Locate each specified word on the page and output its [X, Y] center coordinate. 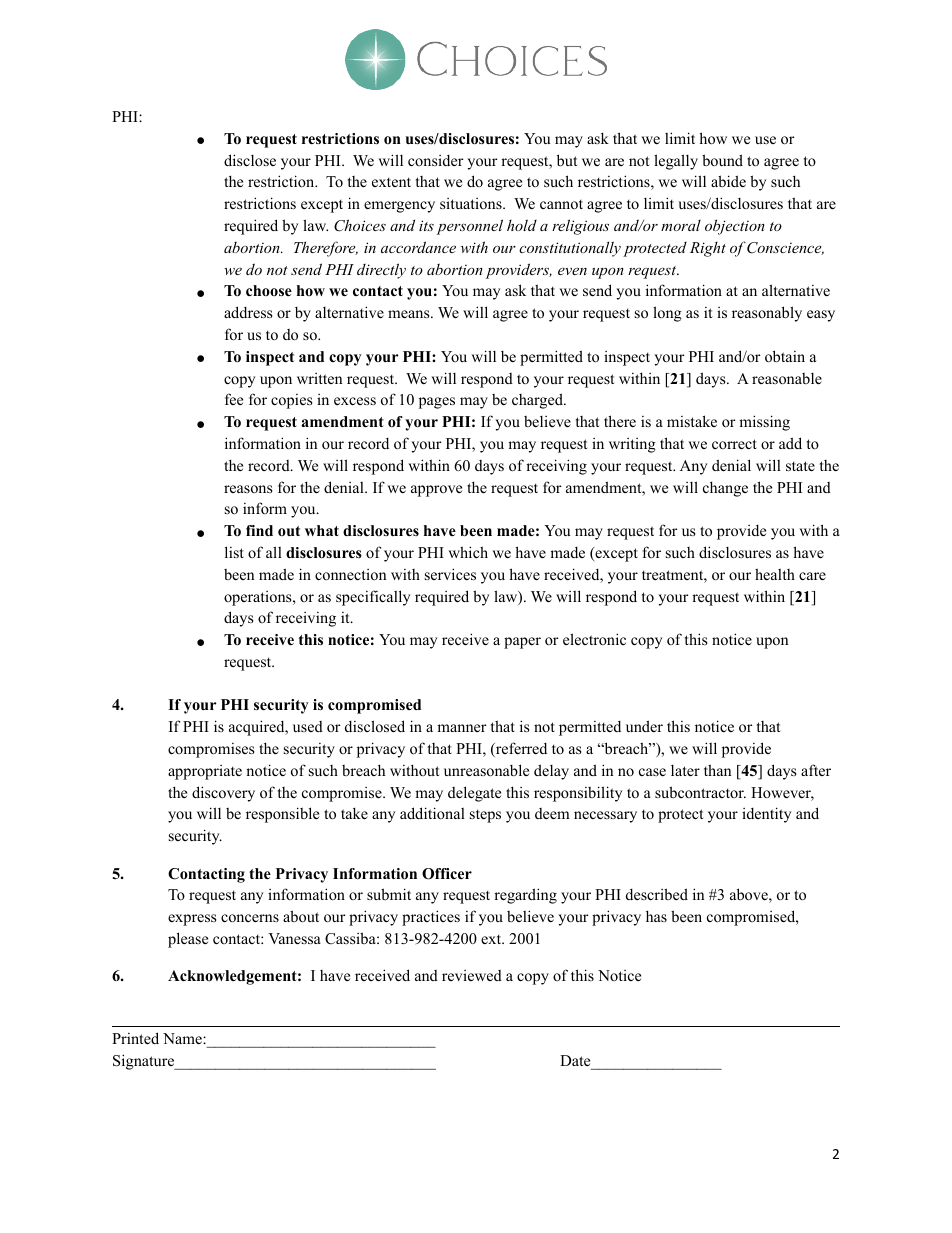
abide [728, 181]
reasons [248, 489]
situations [472, 203]
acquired [258, 728]
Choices [360, 225]
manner [462, 728]
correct [734, 444]
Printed [135, 1038]
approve [436, 491]
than [717, 770]
